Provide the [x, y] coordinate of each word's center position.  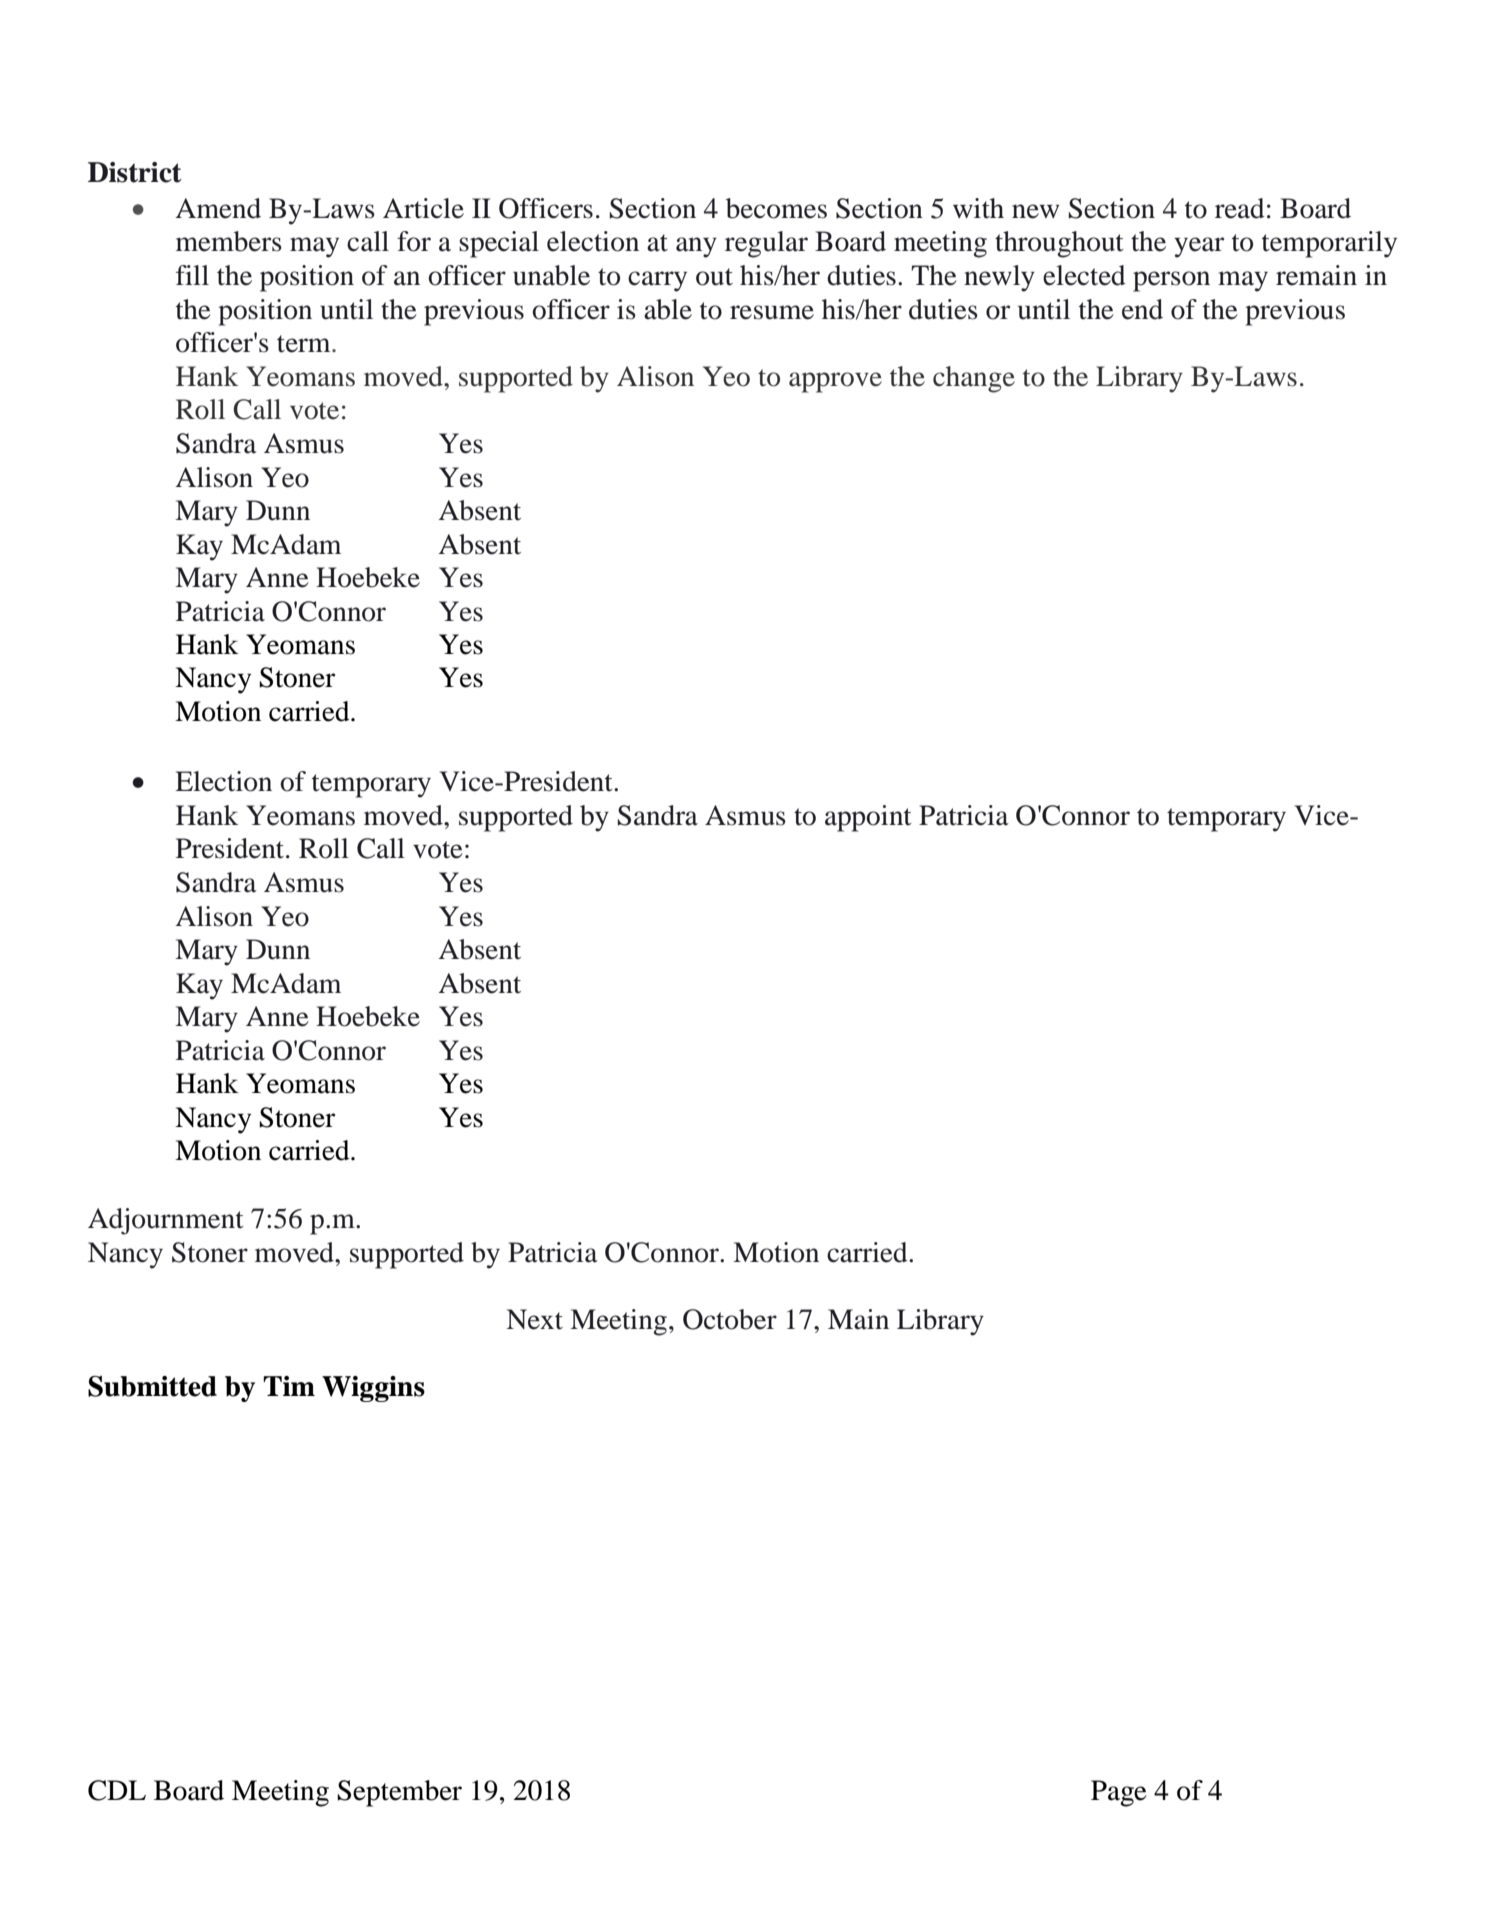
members [229, 241]
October [730, 1319]
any [696, 247]
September [399, 1793]
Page [1119, 1793]
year [1199, 247]
